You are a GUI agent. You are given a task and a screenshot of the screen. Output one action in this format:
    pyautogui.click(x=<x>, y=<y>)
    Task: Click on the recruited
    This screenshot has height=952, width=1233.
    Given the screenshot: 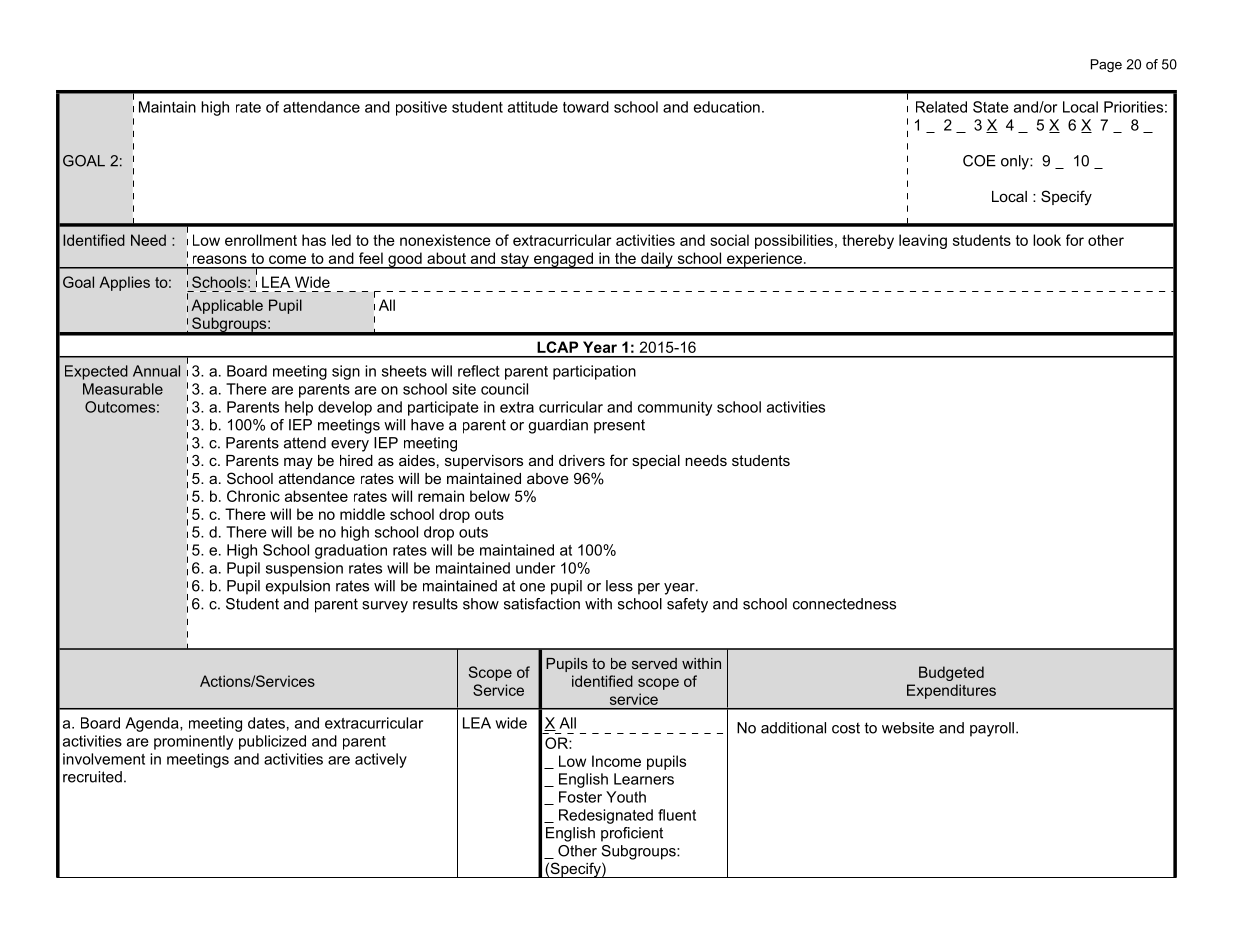 What is the action you would take?
    pyautogui.click(x=92, y=777)
